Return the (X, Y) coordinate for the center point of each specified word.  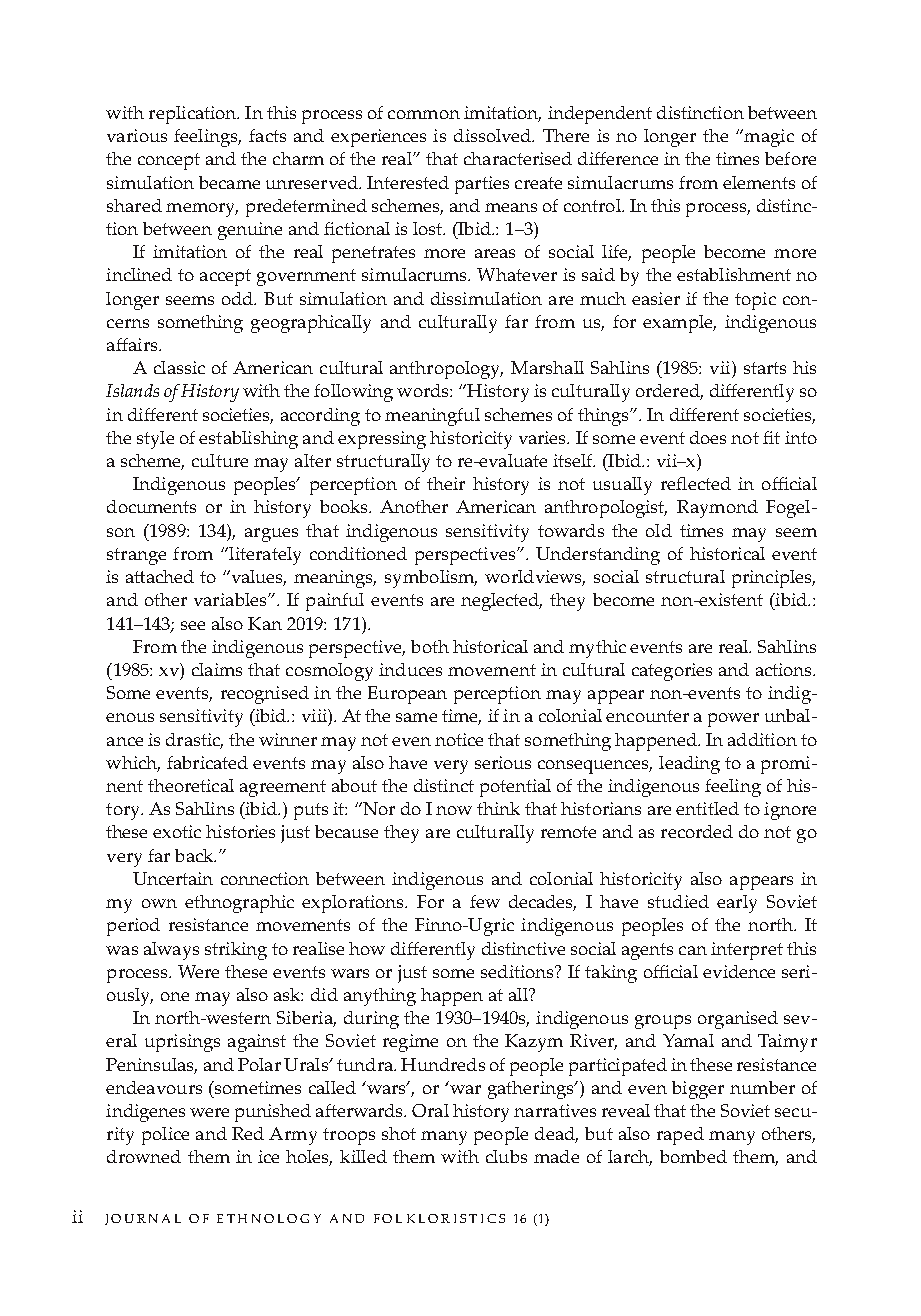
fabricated (207, 762)
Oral (430, 1110)
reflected (696, 483)
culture (220, 460)
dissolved (493, 135)
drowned (144, 1156)
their (446, 483)
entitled (707, 808)
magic (768, 138)
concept (169, 161)
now (454, 810)
